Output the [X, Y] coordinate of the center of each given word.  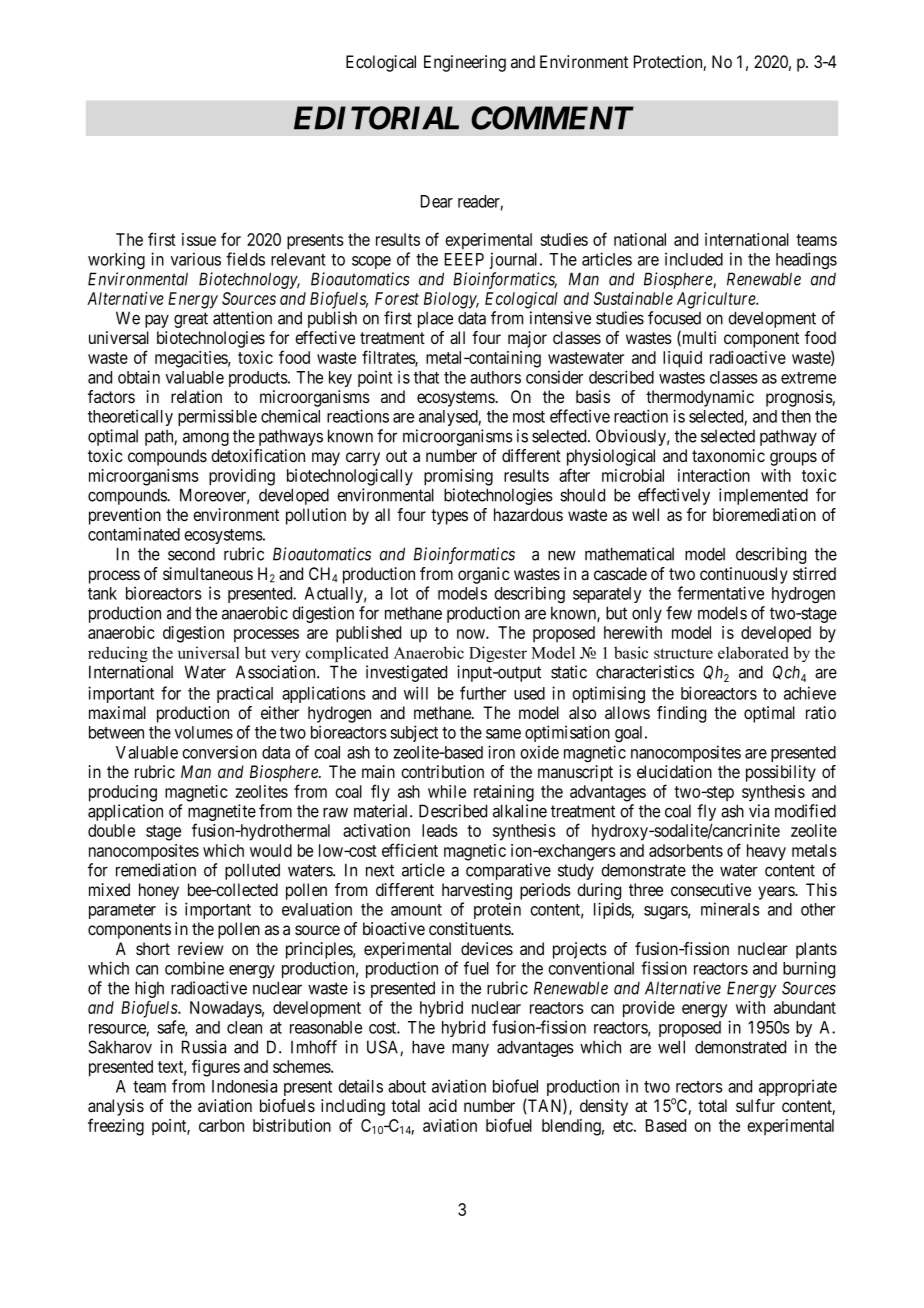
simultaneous [208, 574]
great [191, 320]
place [435, 320]
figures [216, 1068]
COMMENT [552, 118]
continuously [744, 575]
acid [443, 1106]
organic [484, 575]
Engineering [465, 63]
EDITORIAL [376, 118]
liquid [682, 359]
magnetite [222, 814]
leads [440, 830]
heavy [766, 852]
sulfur [755, 1105]
